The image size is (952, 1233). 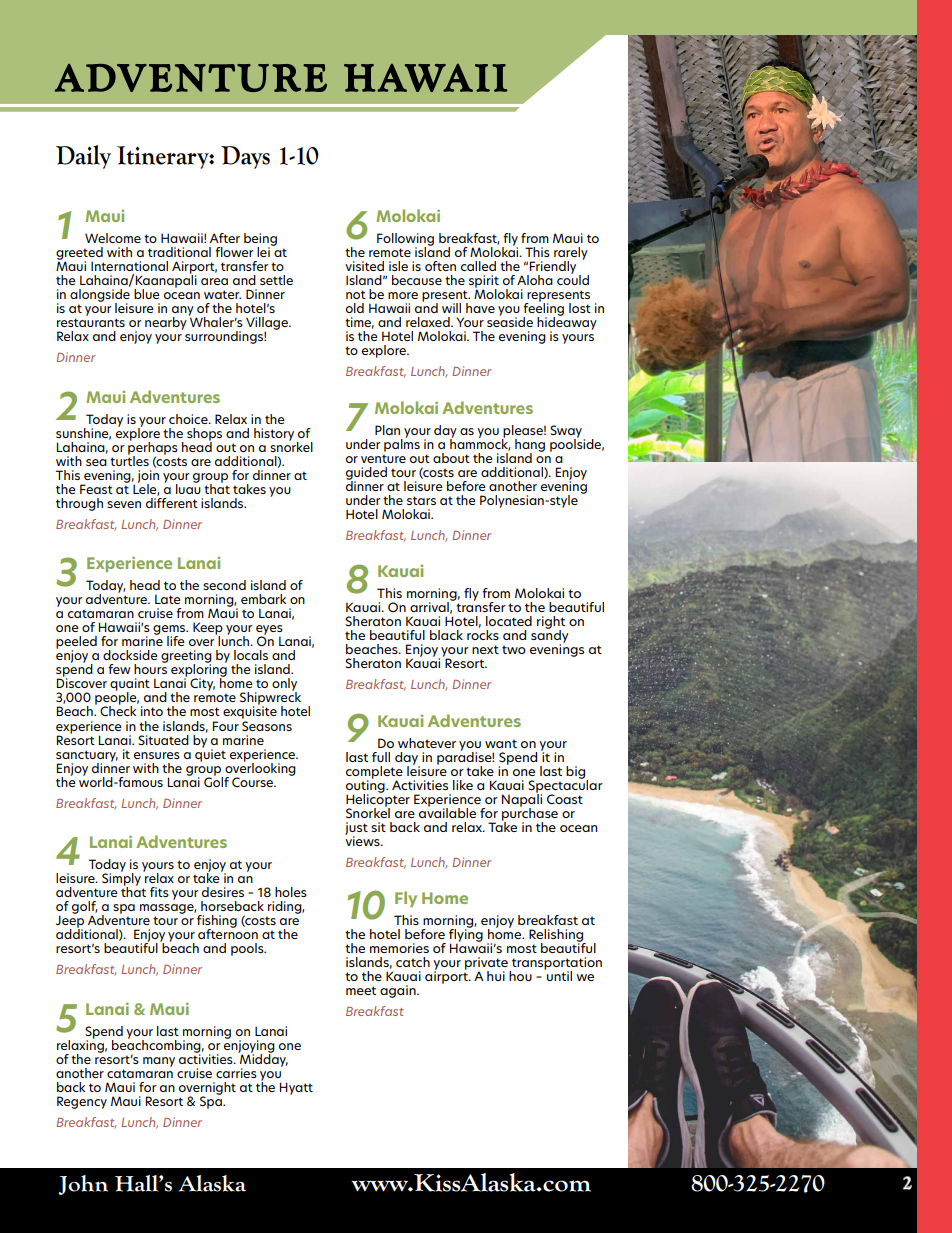 What do you see at coordinates (530, 446) in the screenshot?
I see `hang` at bounding box center [530, 446].
